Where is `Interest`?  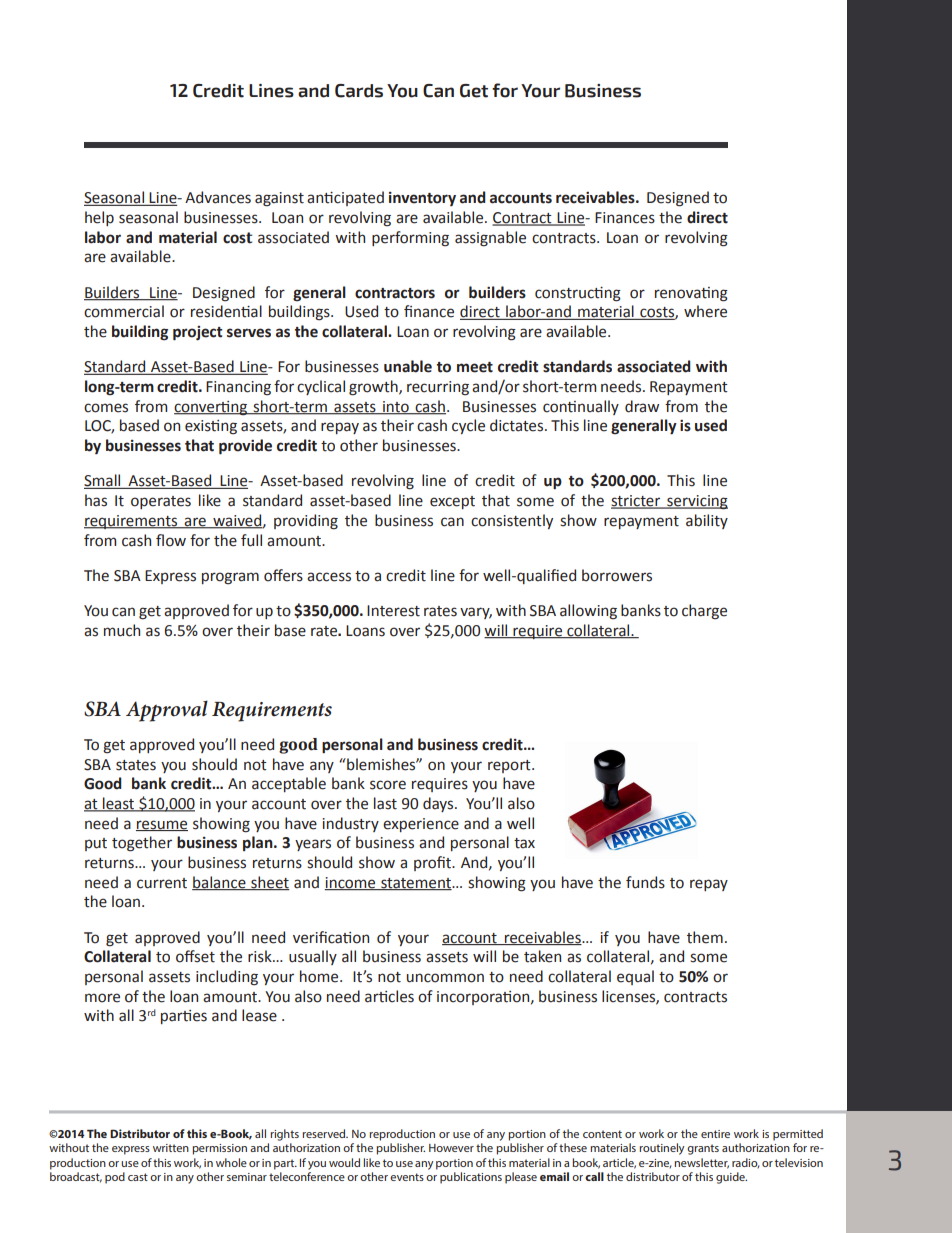
Interest is located at coordinates (393, 611).
